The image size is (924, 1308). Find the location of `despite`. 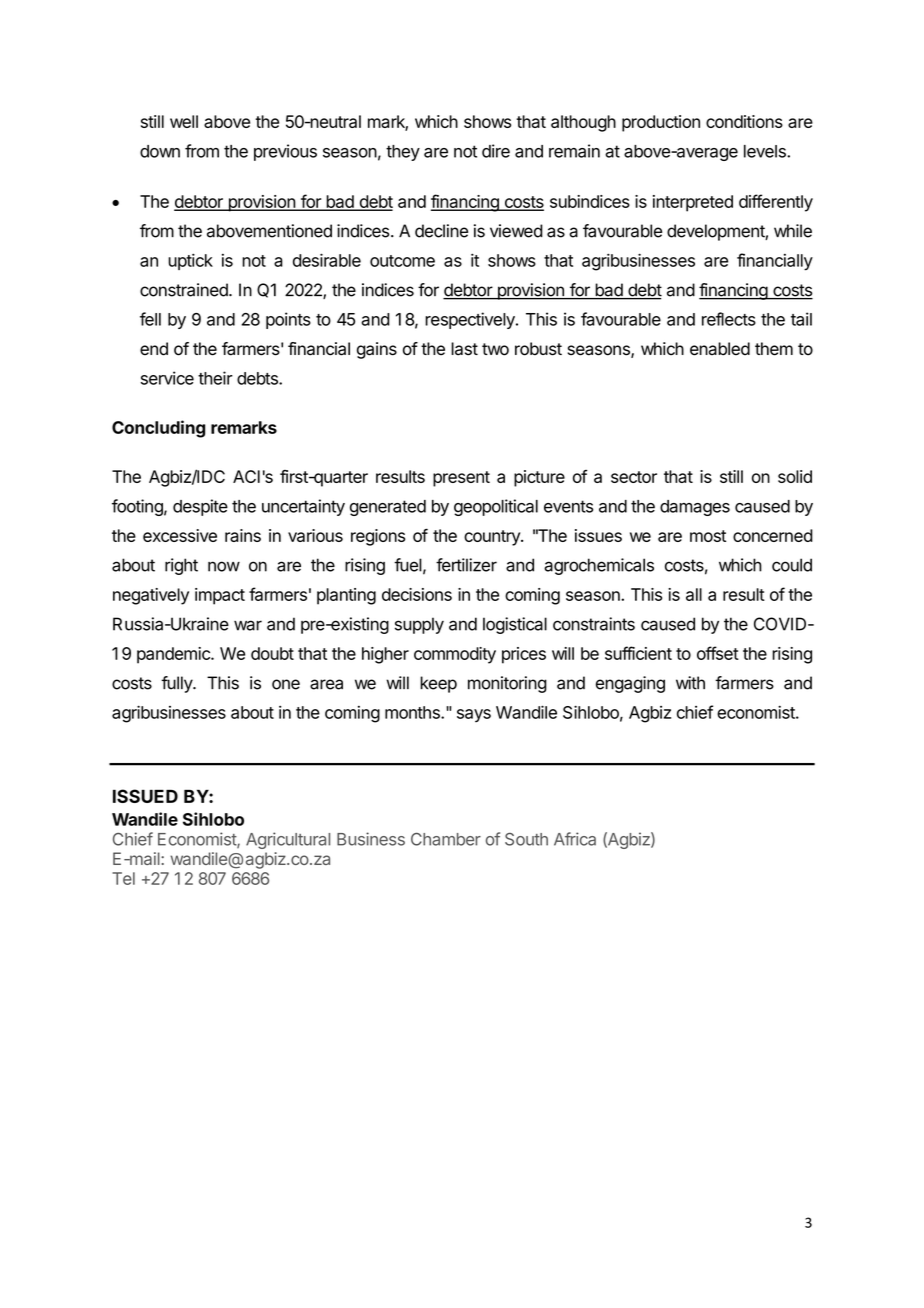

despite is located at coordinates (200, 507).
